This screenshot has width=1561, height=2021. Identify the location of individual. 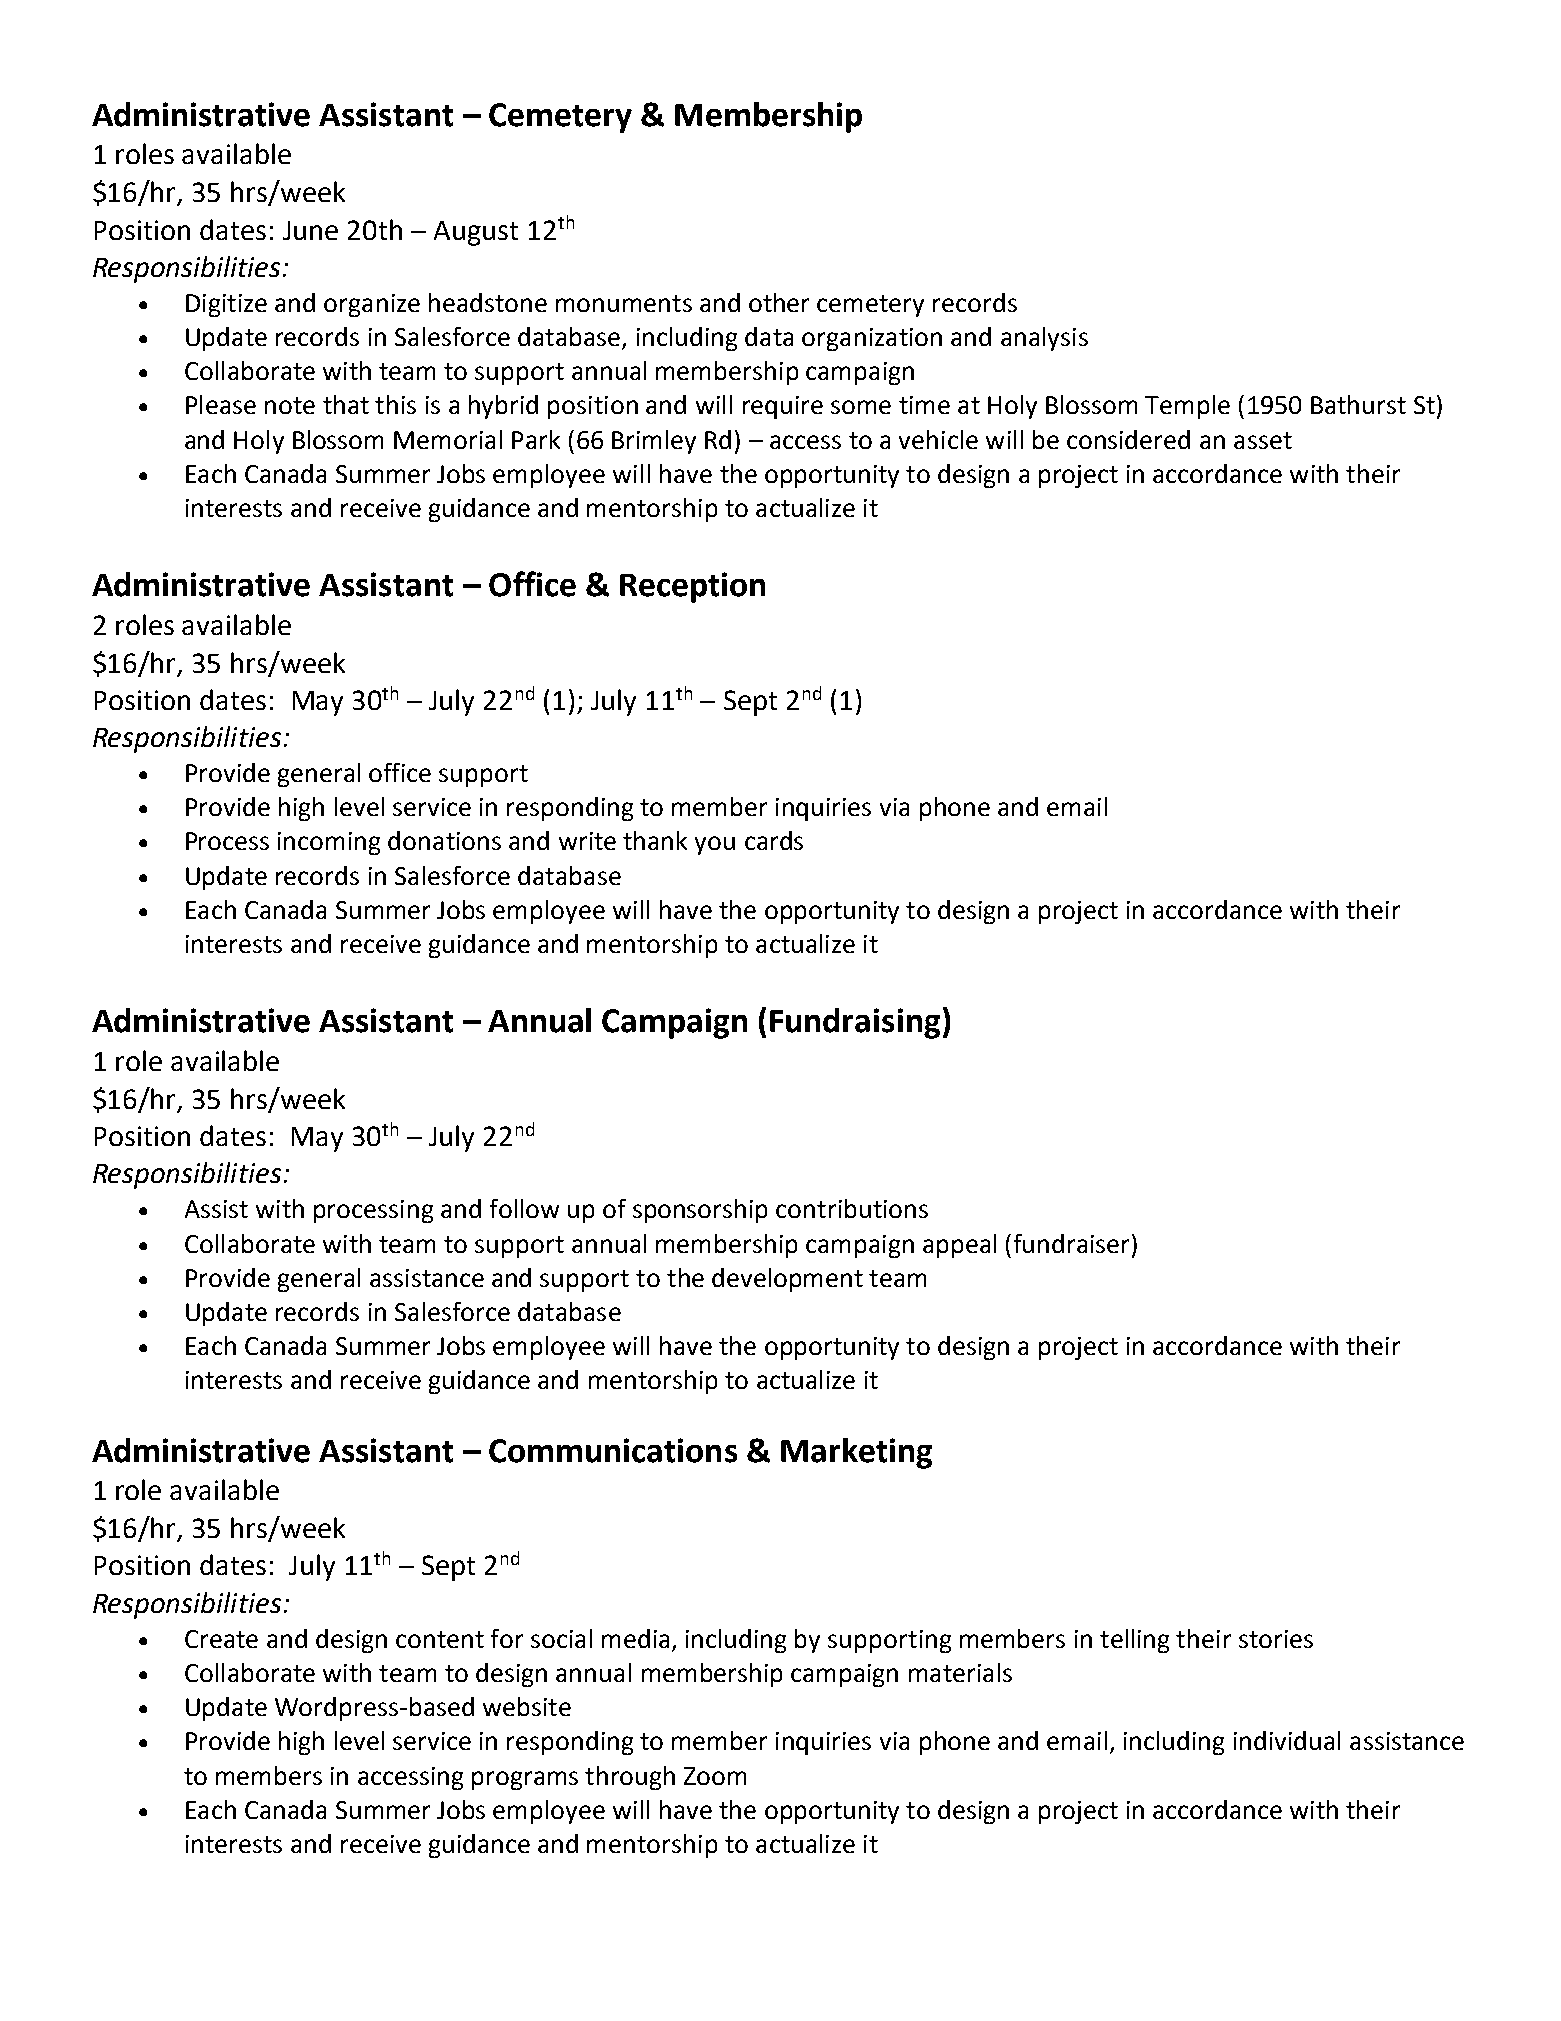
(1287, 1740).
